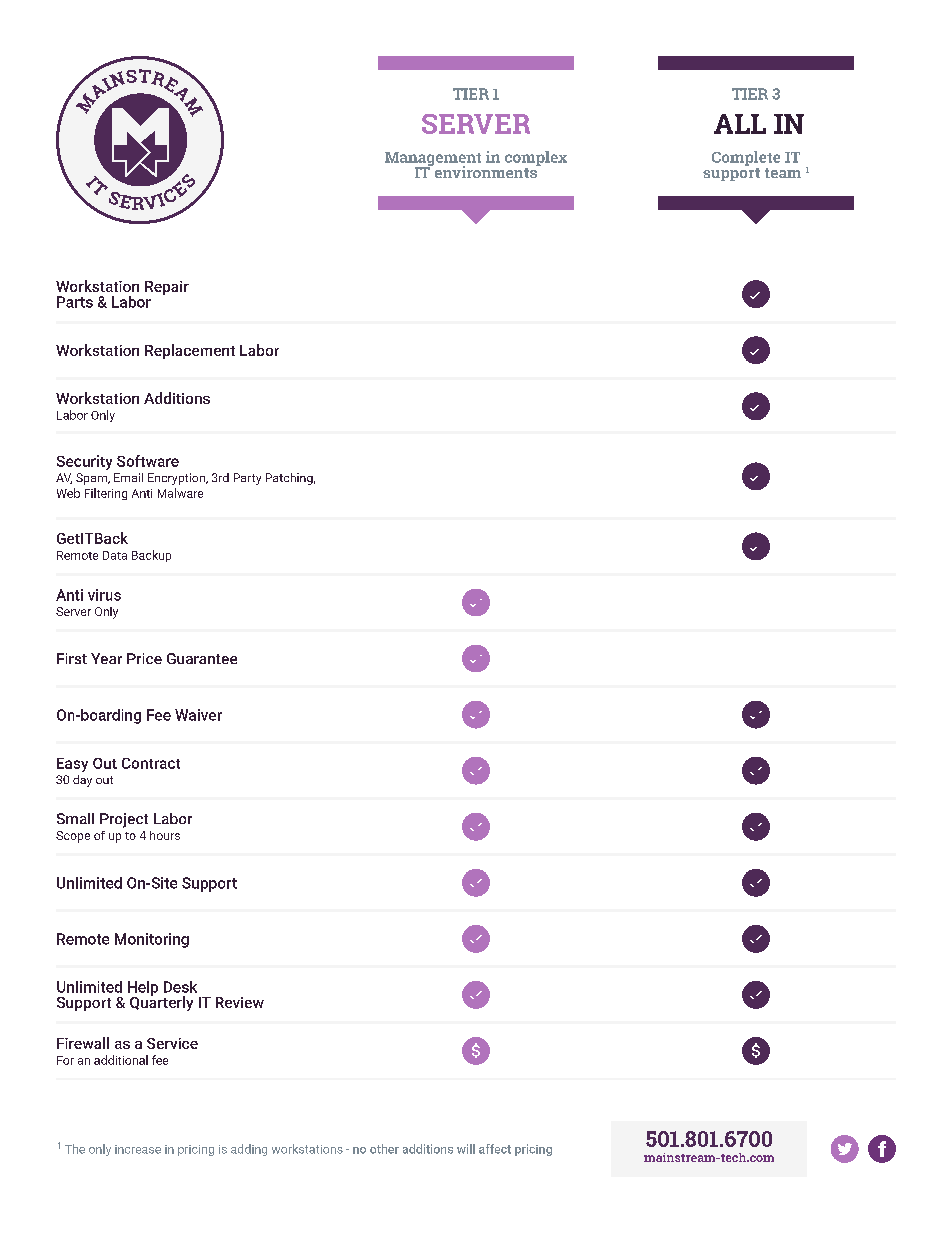  Describe the element at coordinates (202, 658) in the image. I see `Guarantee` at that location.
